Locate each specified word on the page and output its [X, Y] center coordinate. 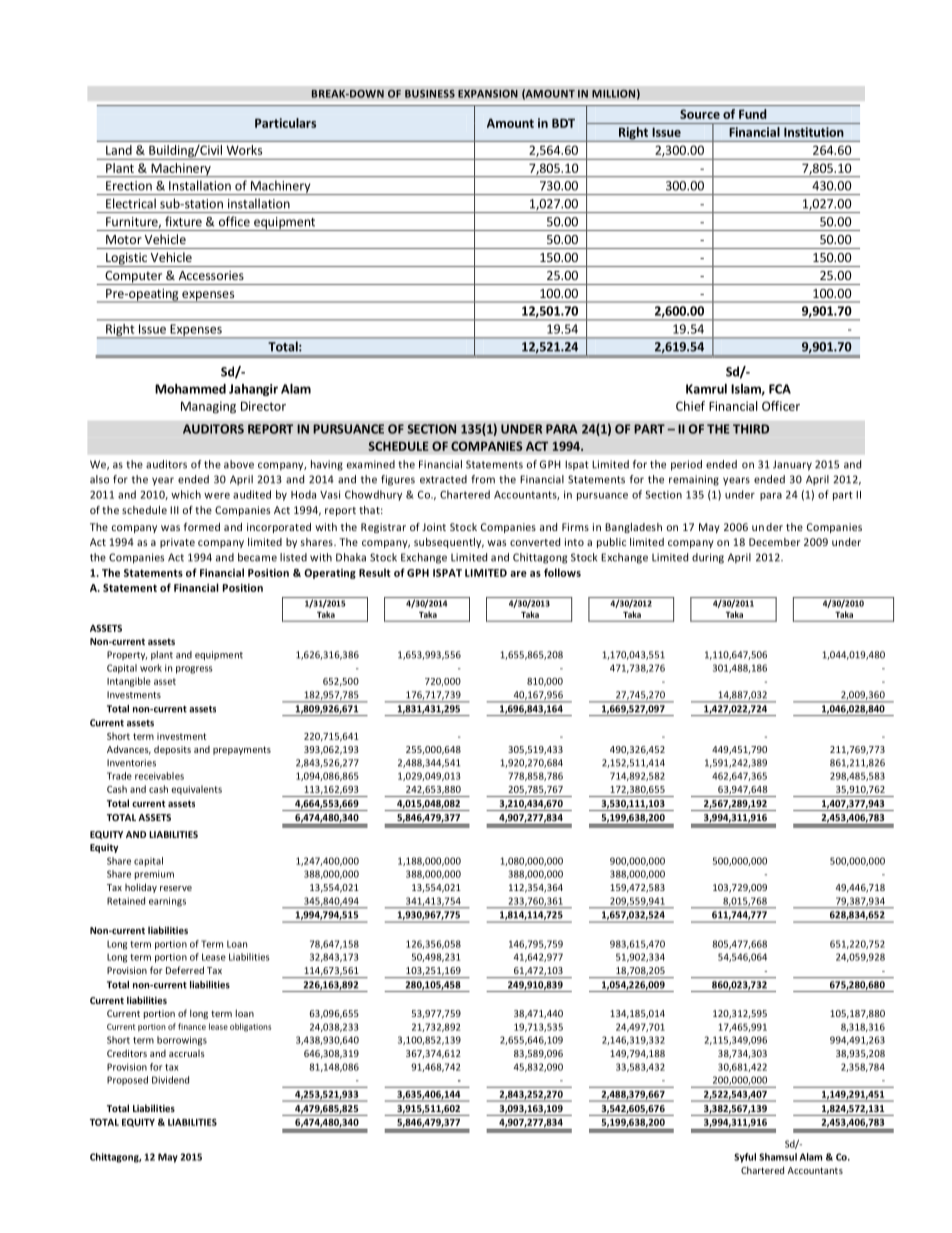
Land [119, 150]
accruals [187, 1053]
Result [375, 572]
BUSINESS [430, 93]
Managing [208, 407]
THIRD [751, 429]
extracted [443, 479]
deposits [172, 750]
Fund [753, 114]
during [708, 558]
